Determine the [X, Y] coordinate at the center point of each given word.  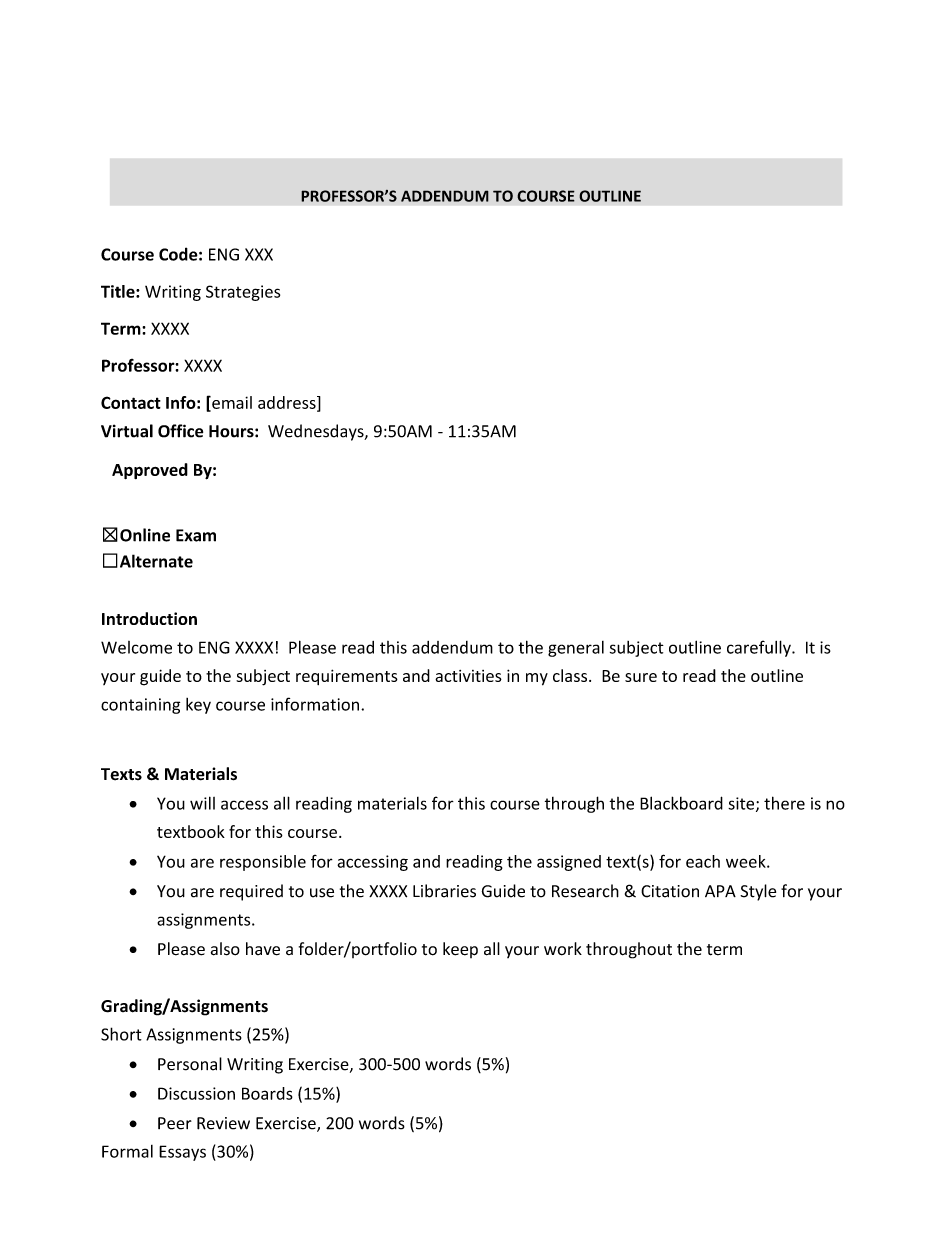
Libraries [444, 891]
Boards [267, 1093]
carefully [760, 648]
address [288, 403]
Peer [175, 1123]
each [703, 861]
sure [641, 677]
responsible [263, 863]
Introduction [149, 618]
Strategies [243, 293]
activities [468, 676]
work [563, 949]
